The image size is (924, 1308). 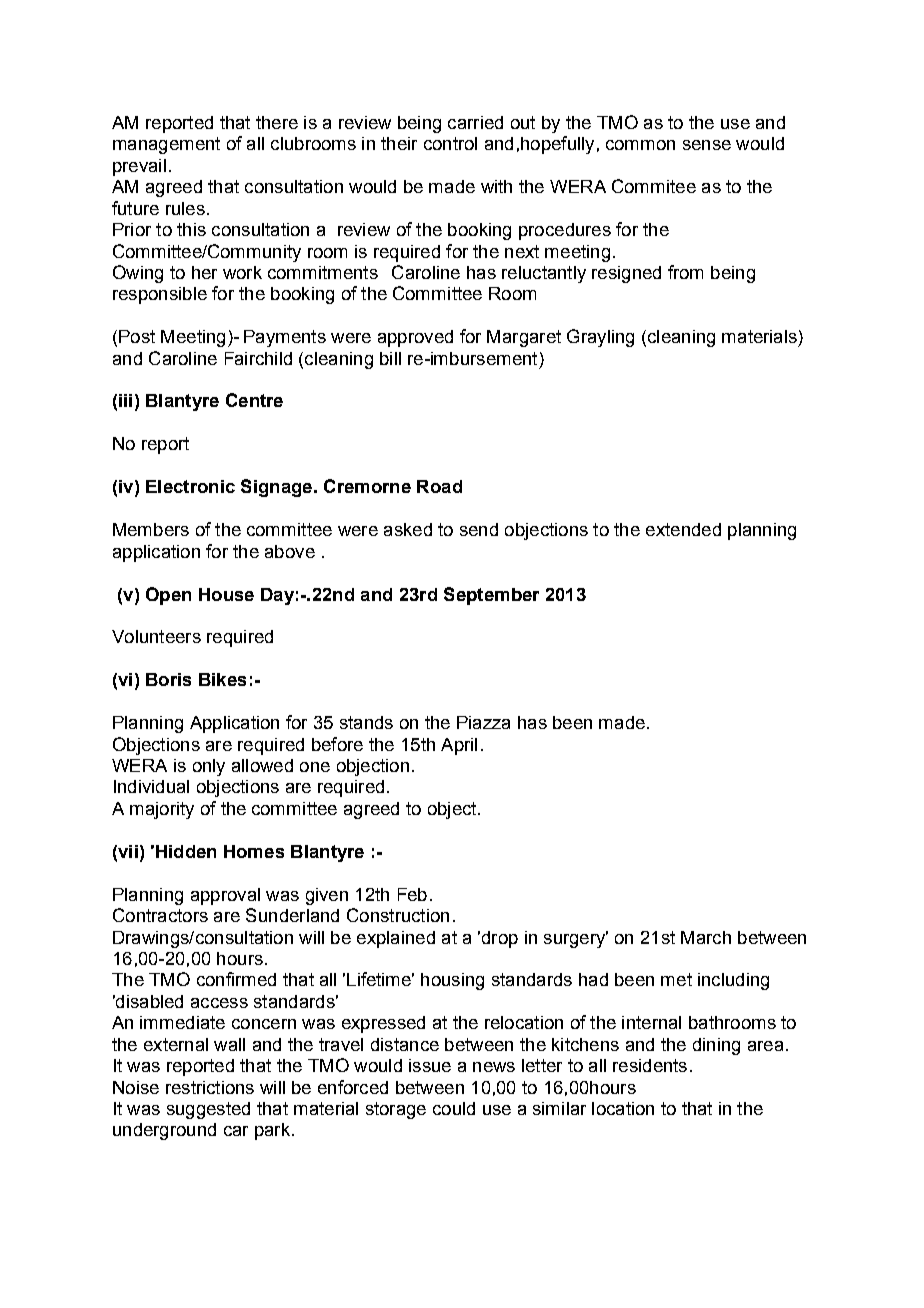 I want to click on Feb, so click(x=412, y=894).
